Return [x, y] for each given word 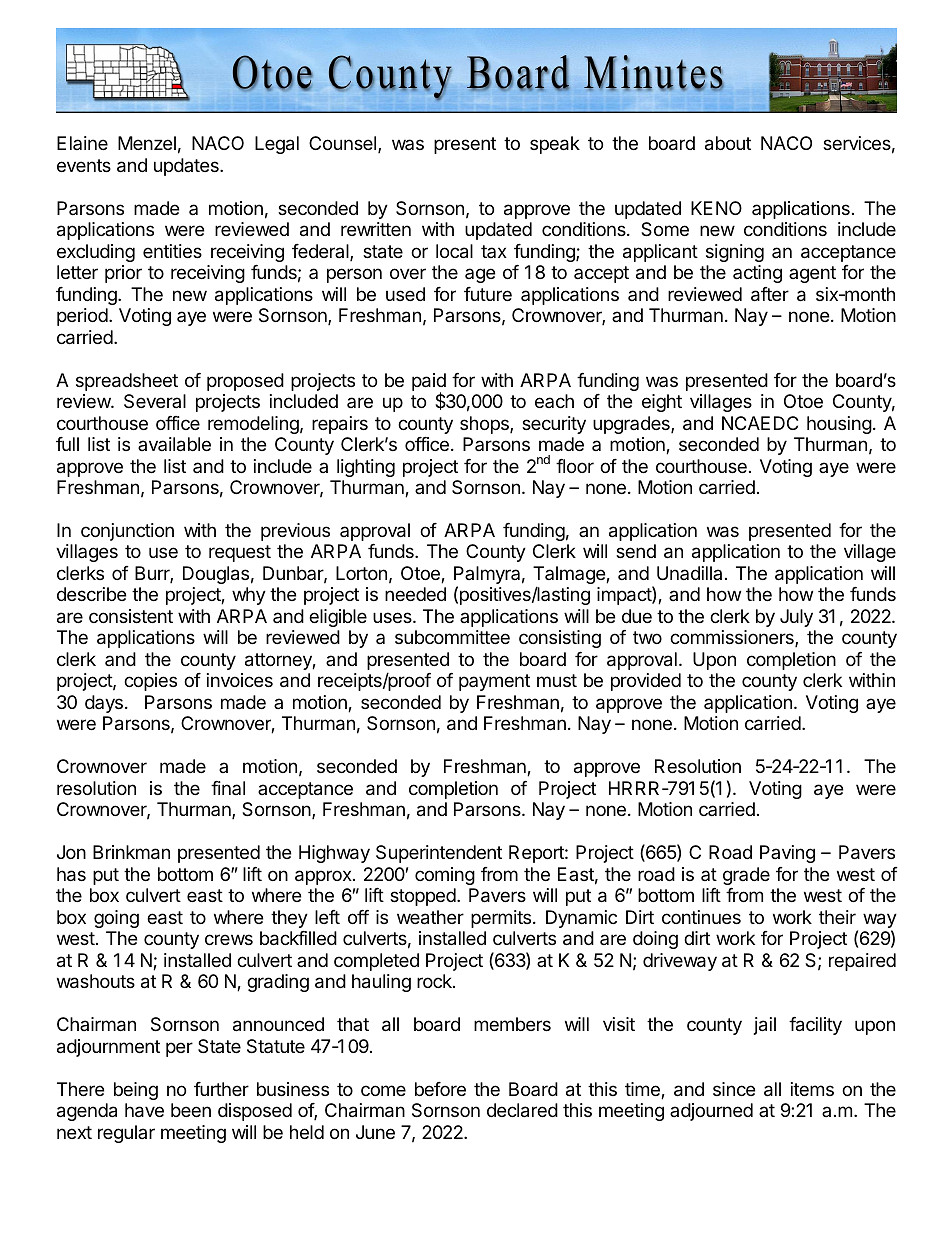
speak [555, 145]
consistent [131, 616]
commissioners [733, 638]
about [728, 143]
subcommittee [452, 637]
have [144, 1110]
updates [187, 167]
